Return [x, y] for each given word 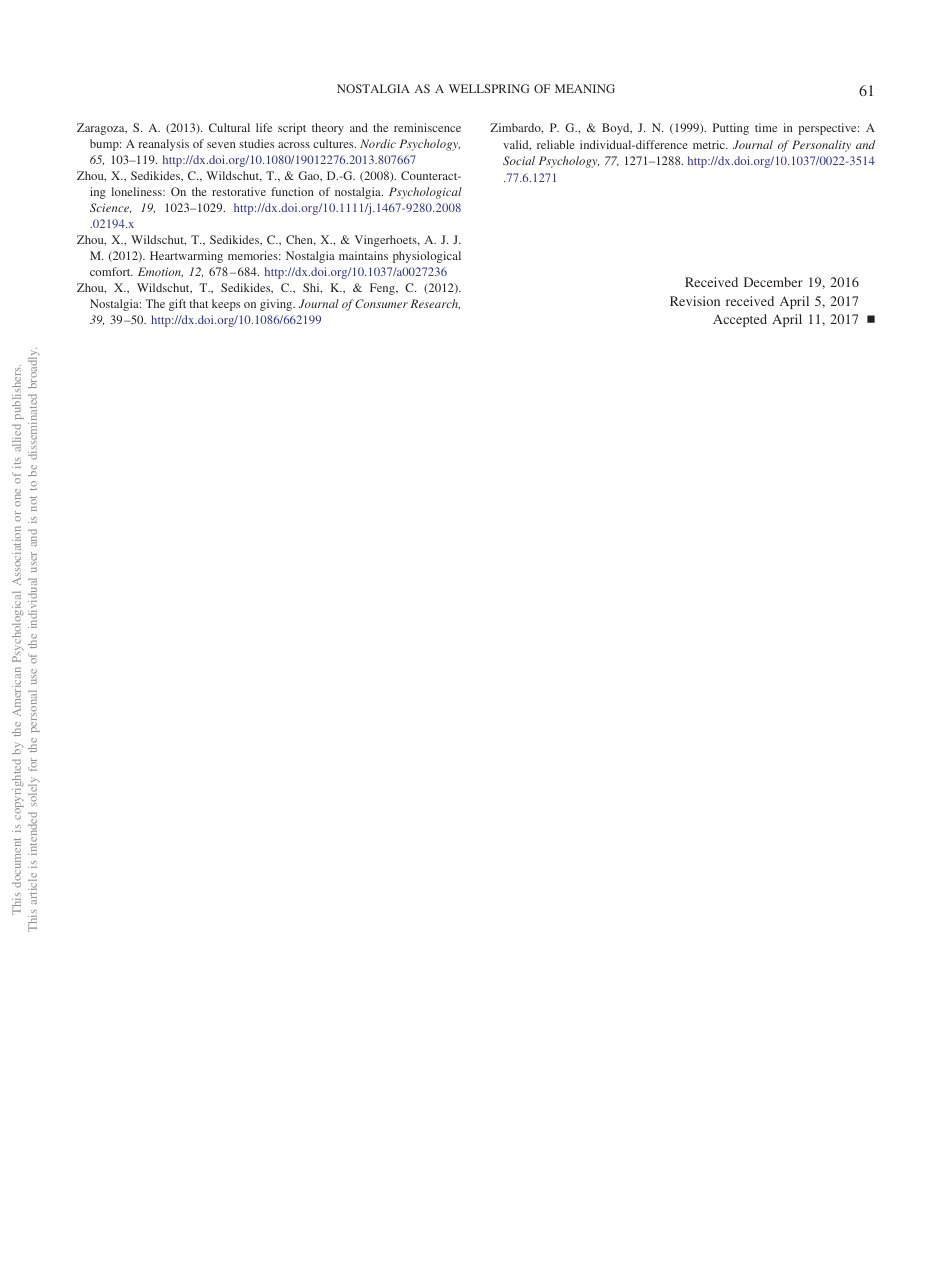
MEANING [585, 88]
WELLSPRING [489, 88]
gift [177, 305]
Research [435, 304]
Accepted [740, 320]
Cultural [229, 127]
